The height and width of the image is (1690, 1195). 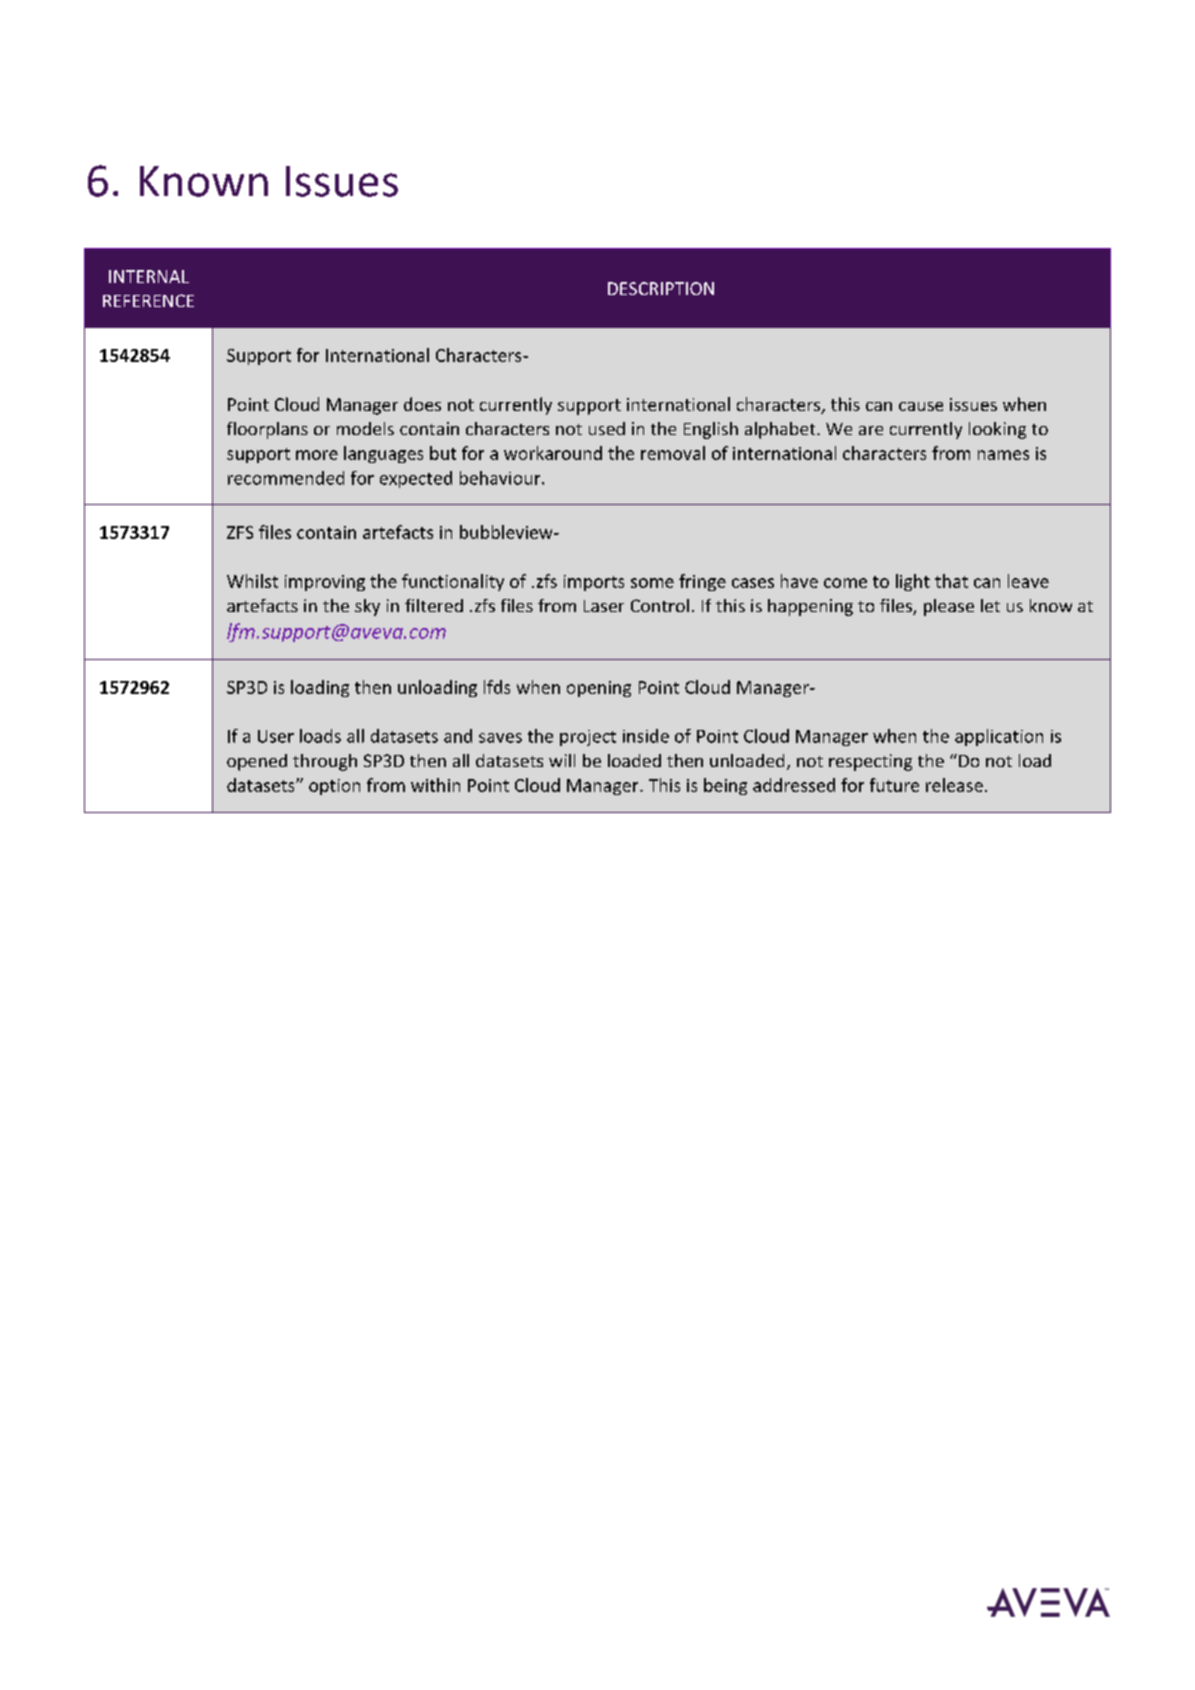 I want to click on Laser, so click(x=604, y=606).
